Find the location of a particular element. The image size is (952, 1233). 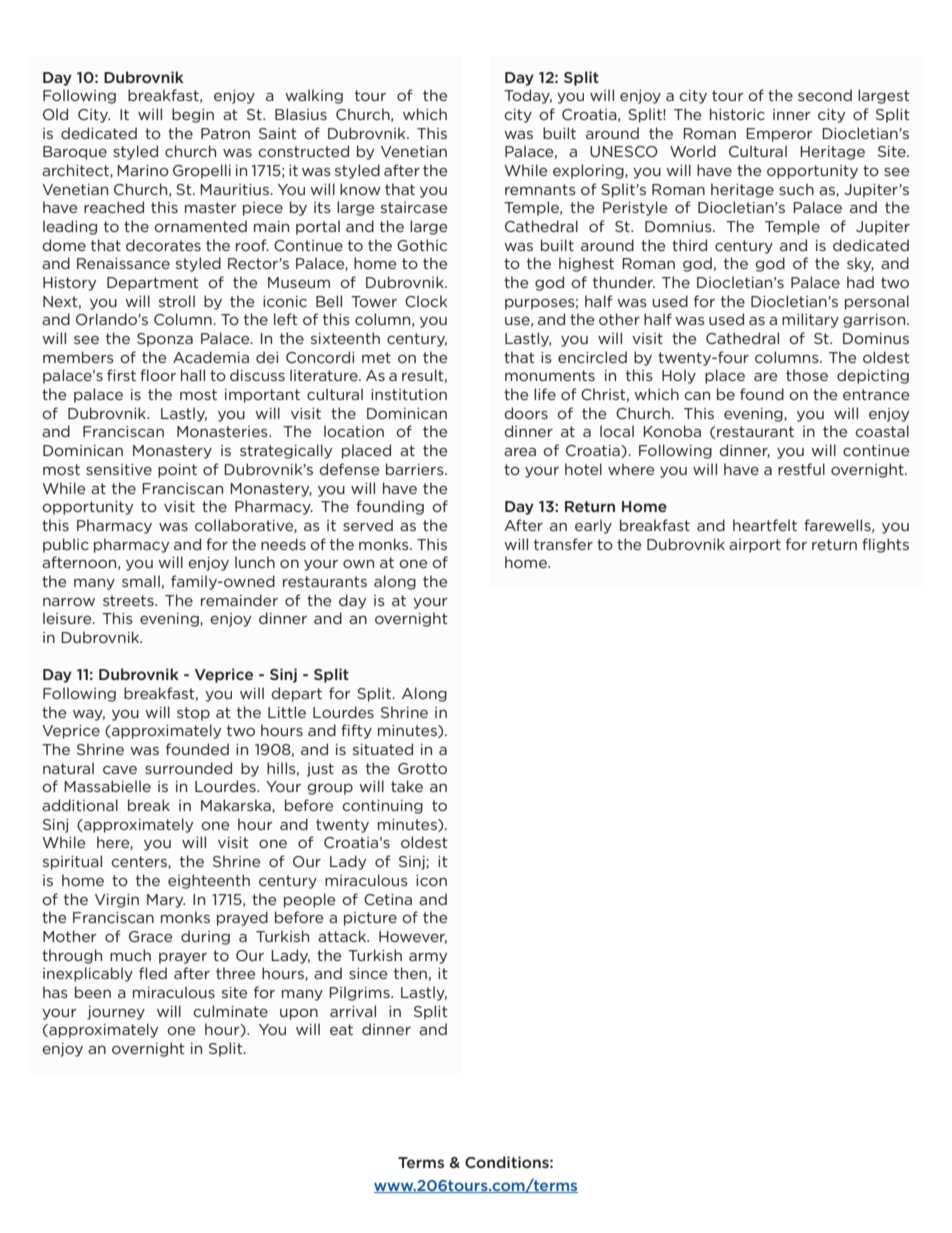

army is located at coordinates (428, 958).
